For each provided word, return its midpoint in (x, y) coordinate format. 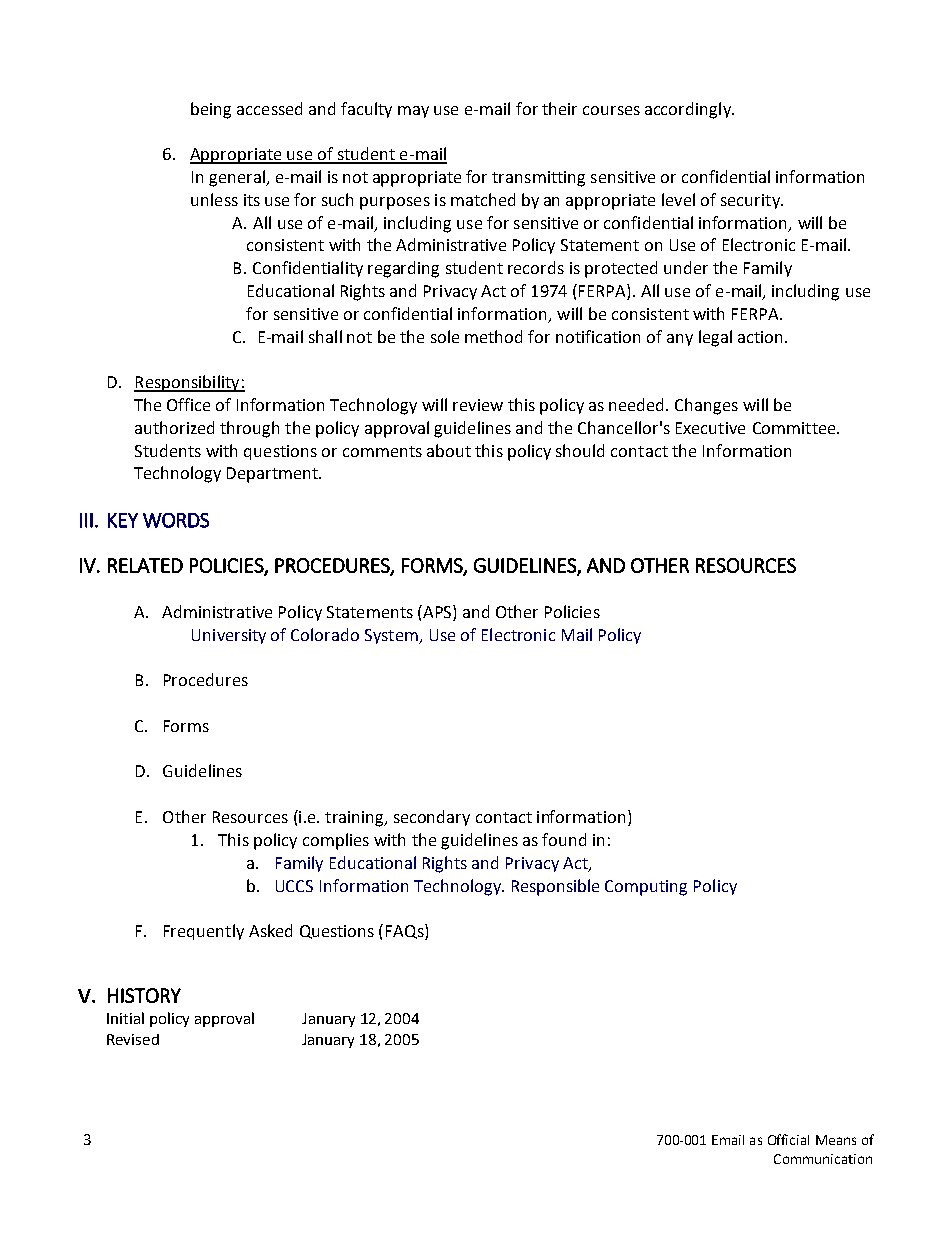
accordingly (689, 110)
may (413, 112)
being (211, 110)
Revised (133, 1039)
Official (788, 1139)
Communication (823, 1159)
